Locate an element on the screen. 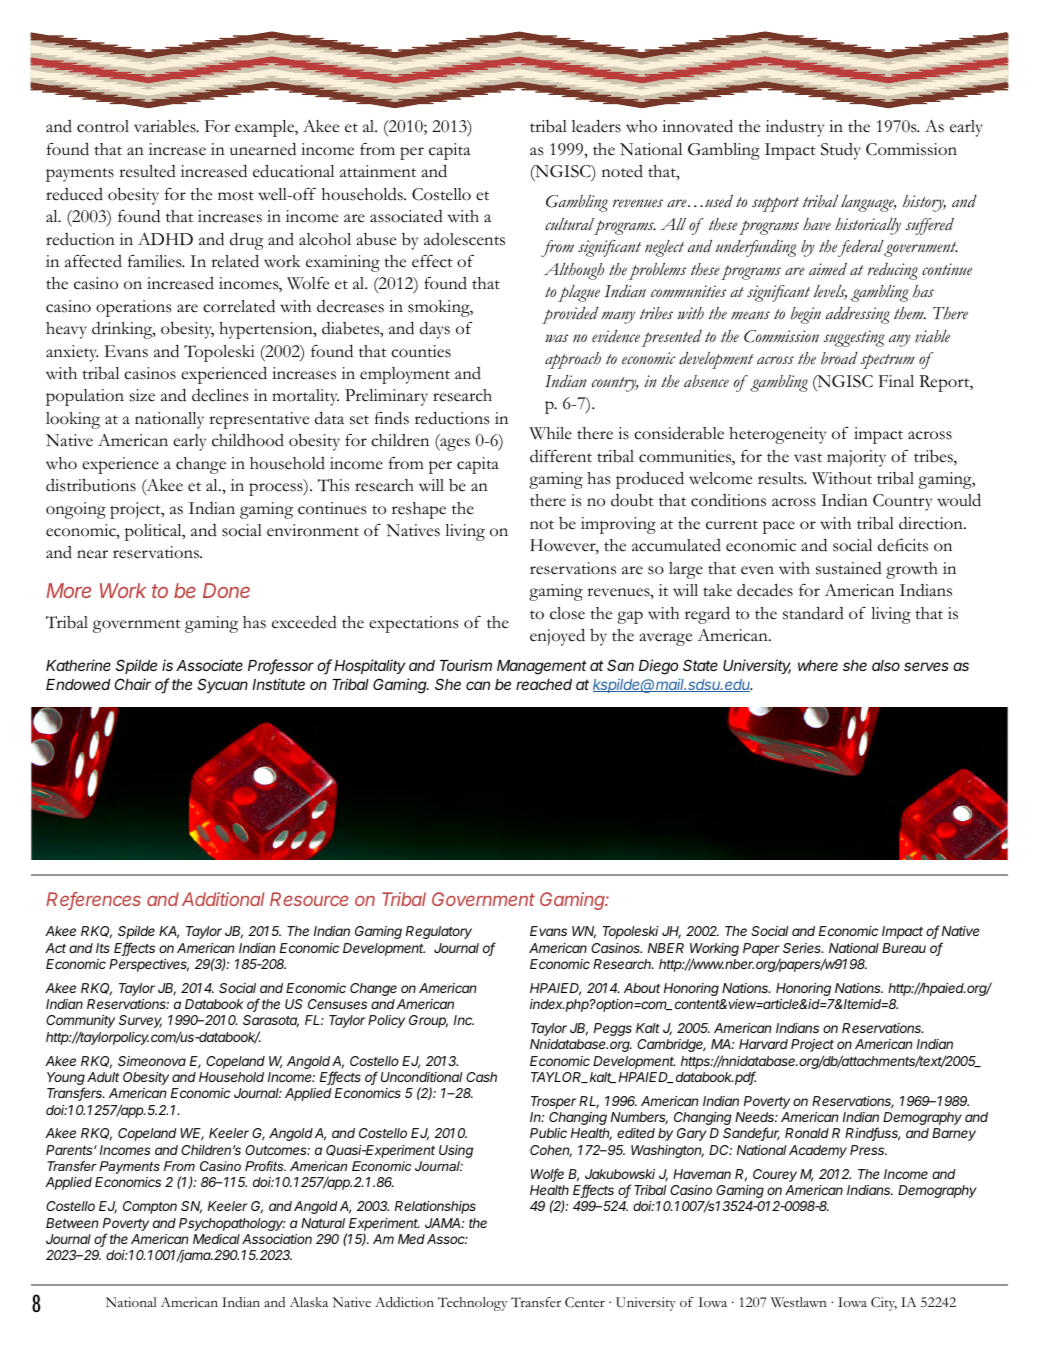 The height and width of the screenshot is (1345, 1039). Series is located at coordinates (803, 948).
